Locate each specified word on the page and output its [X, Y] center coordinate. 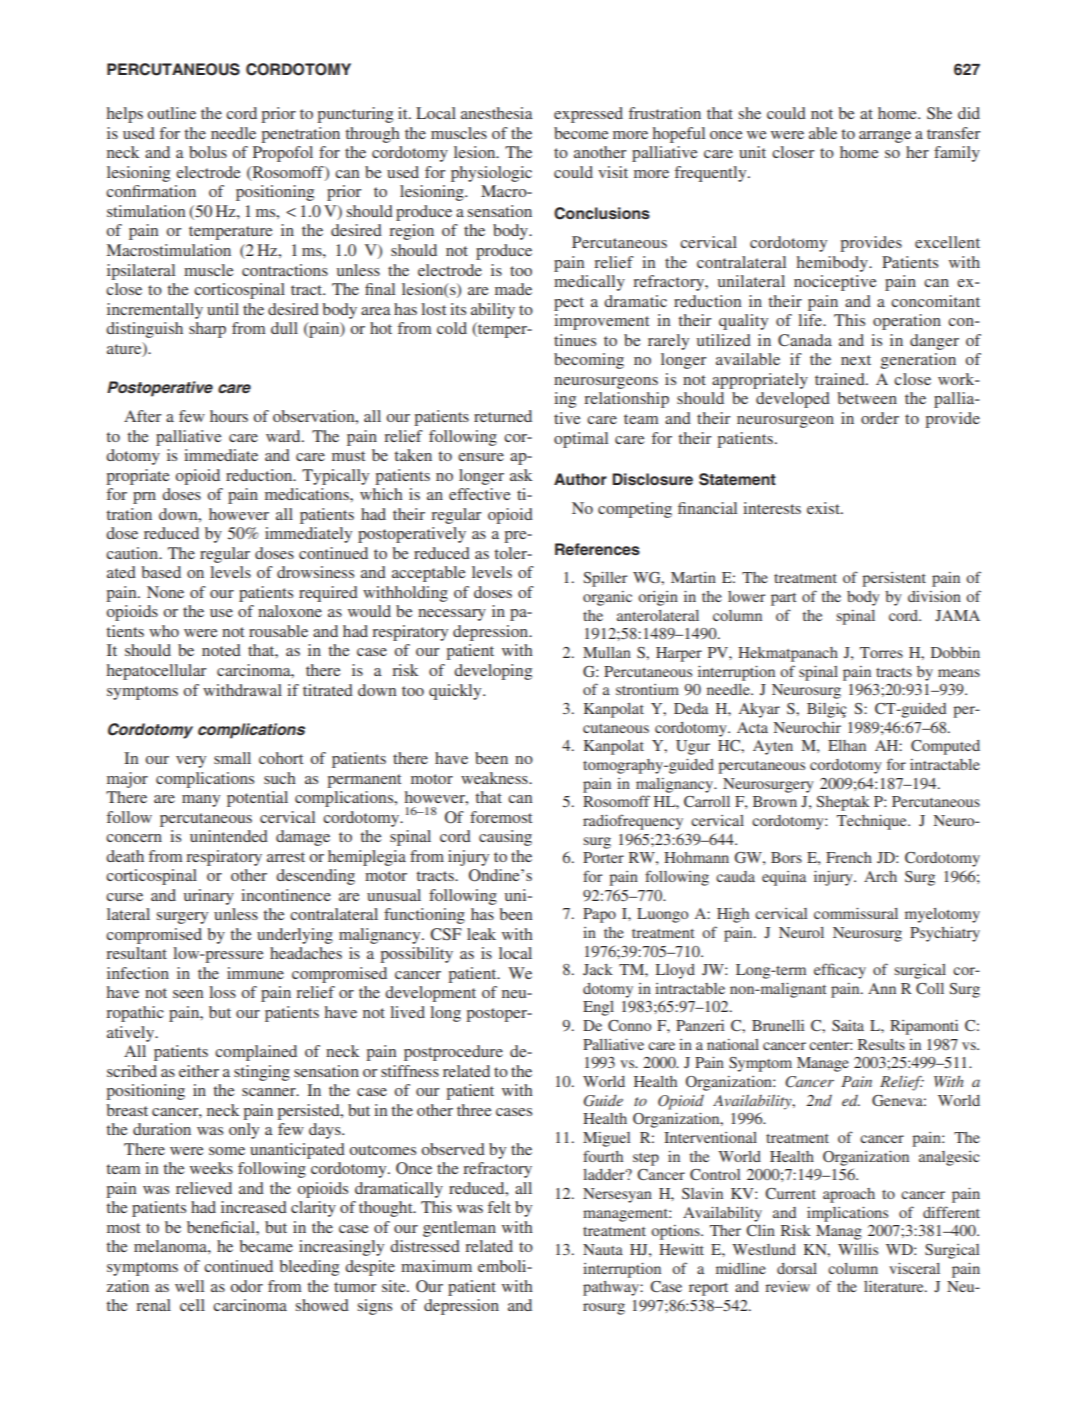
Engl [598, 1008]
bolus [208, 152]
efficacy [840, 971]
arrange [885, 137]
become [581, 133]
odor [247, 1286]
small [232, 758]
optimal [581, 440]
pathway [612, 1288]
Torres [881, 652]
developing [493, 672]
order [880, 418]
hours [229, 416]
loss [222, 992]
